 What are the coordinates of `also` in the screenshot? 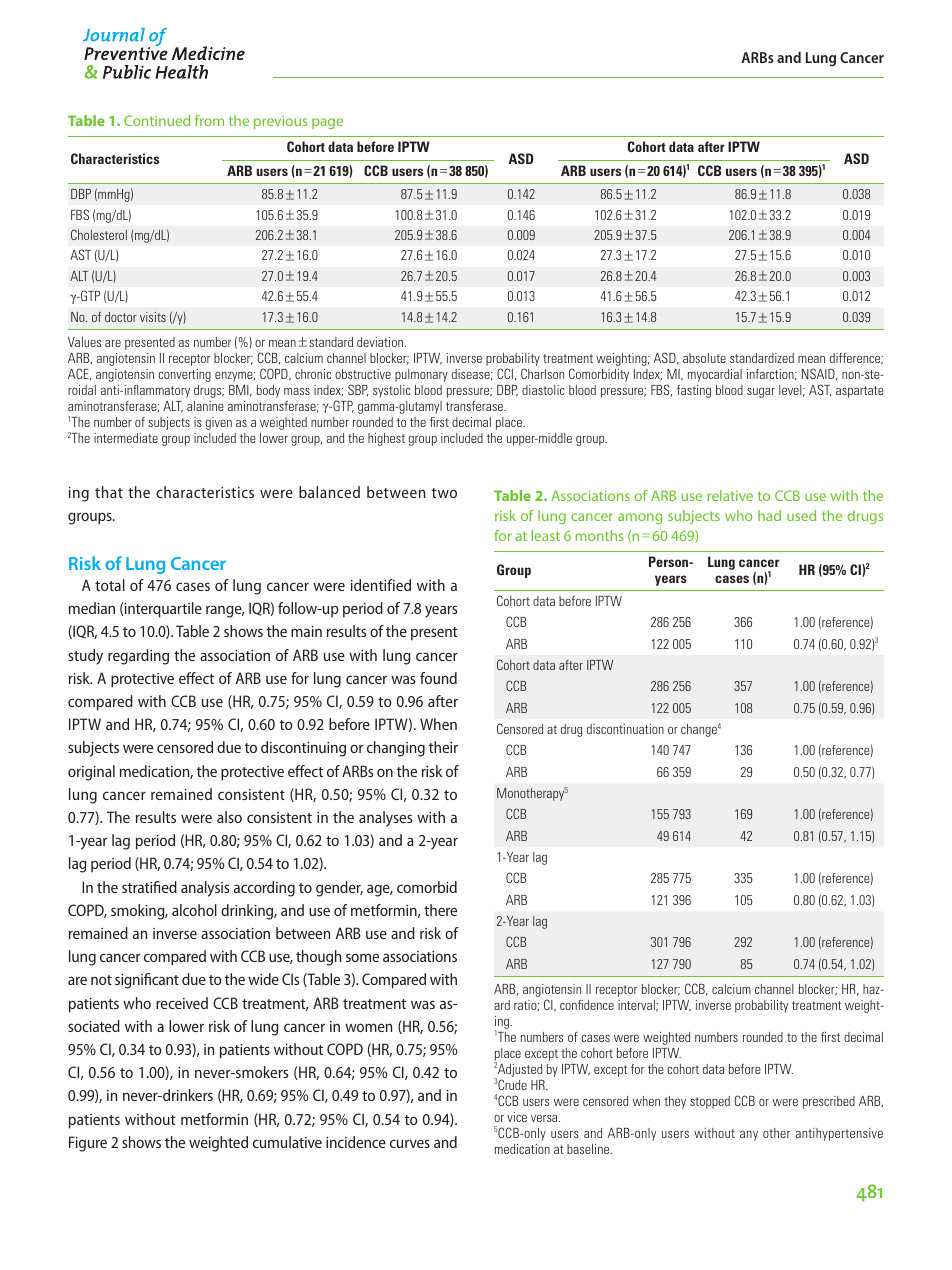 It's located at (229, 817).
